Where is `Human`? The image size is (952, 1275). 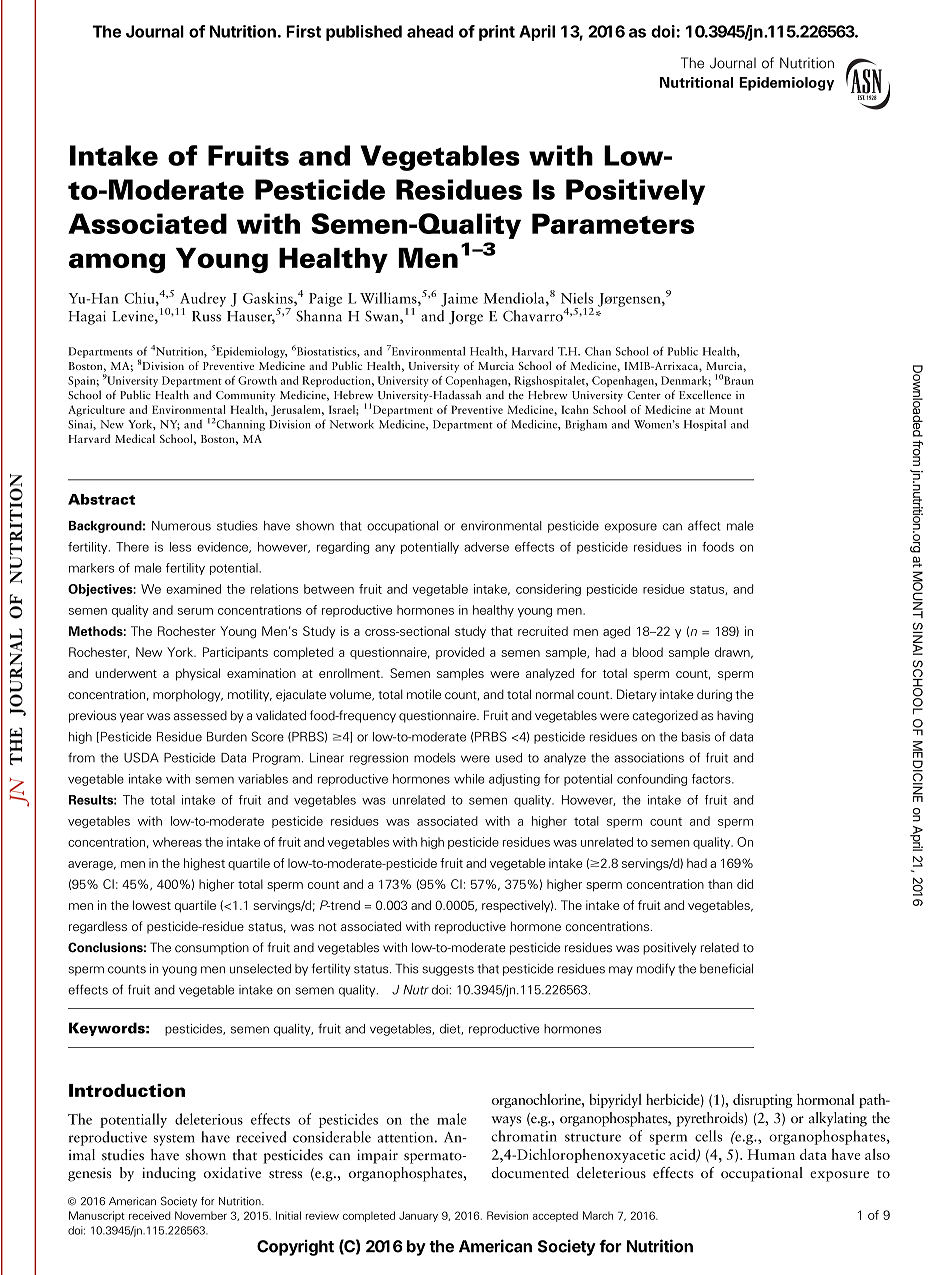
Human is located at coordinates (771, 1154).
